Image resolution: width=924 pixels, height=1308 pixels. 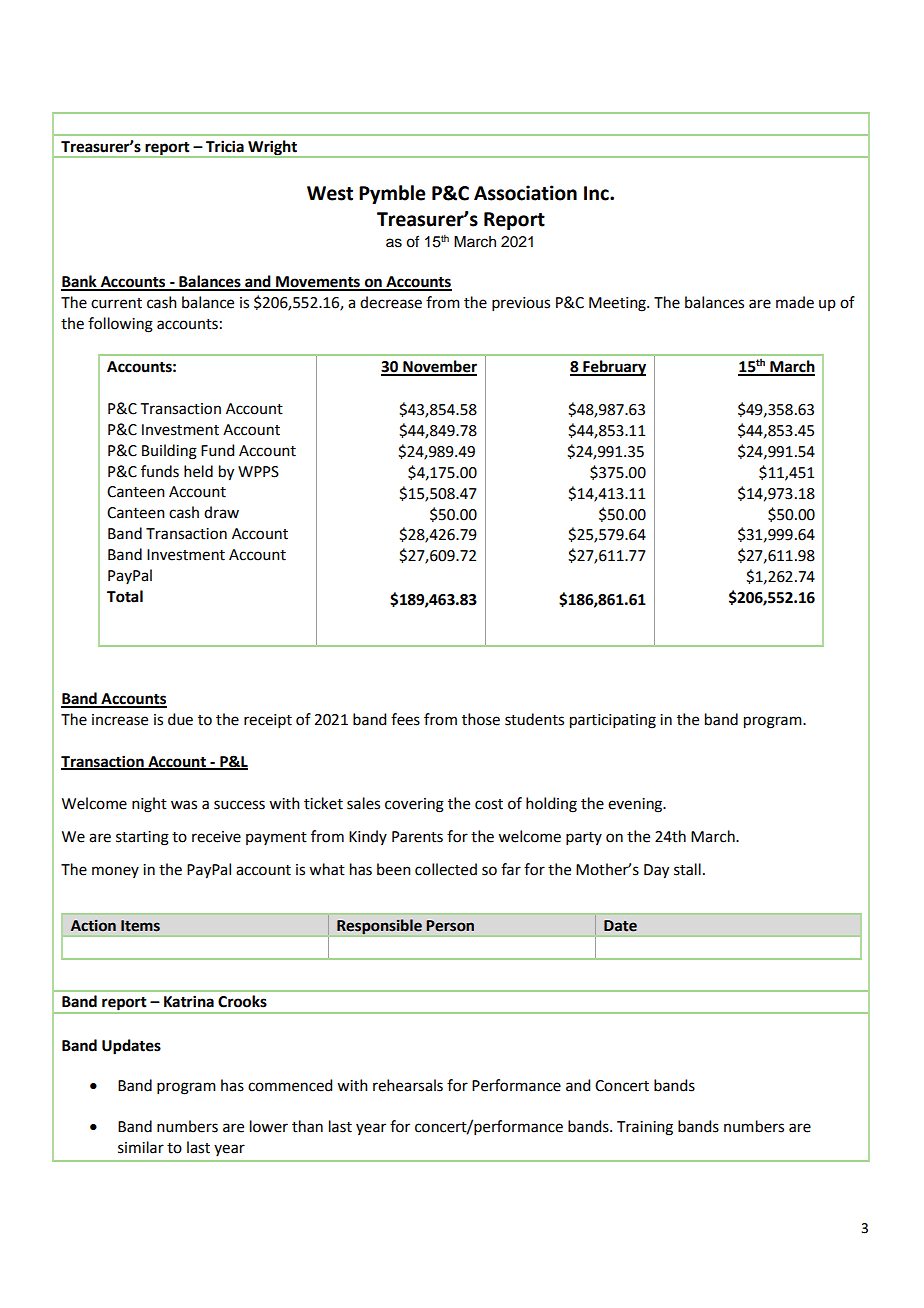 What do you see at coordinates (408, 1085) in the screenshot?
I see `rehearsals` at bounding box center [408, 1085].
